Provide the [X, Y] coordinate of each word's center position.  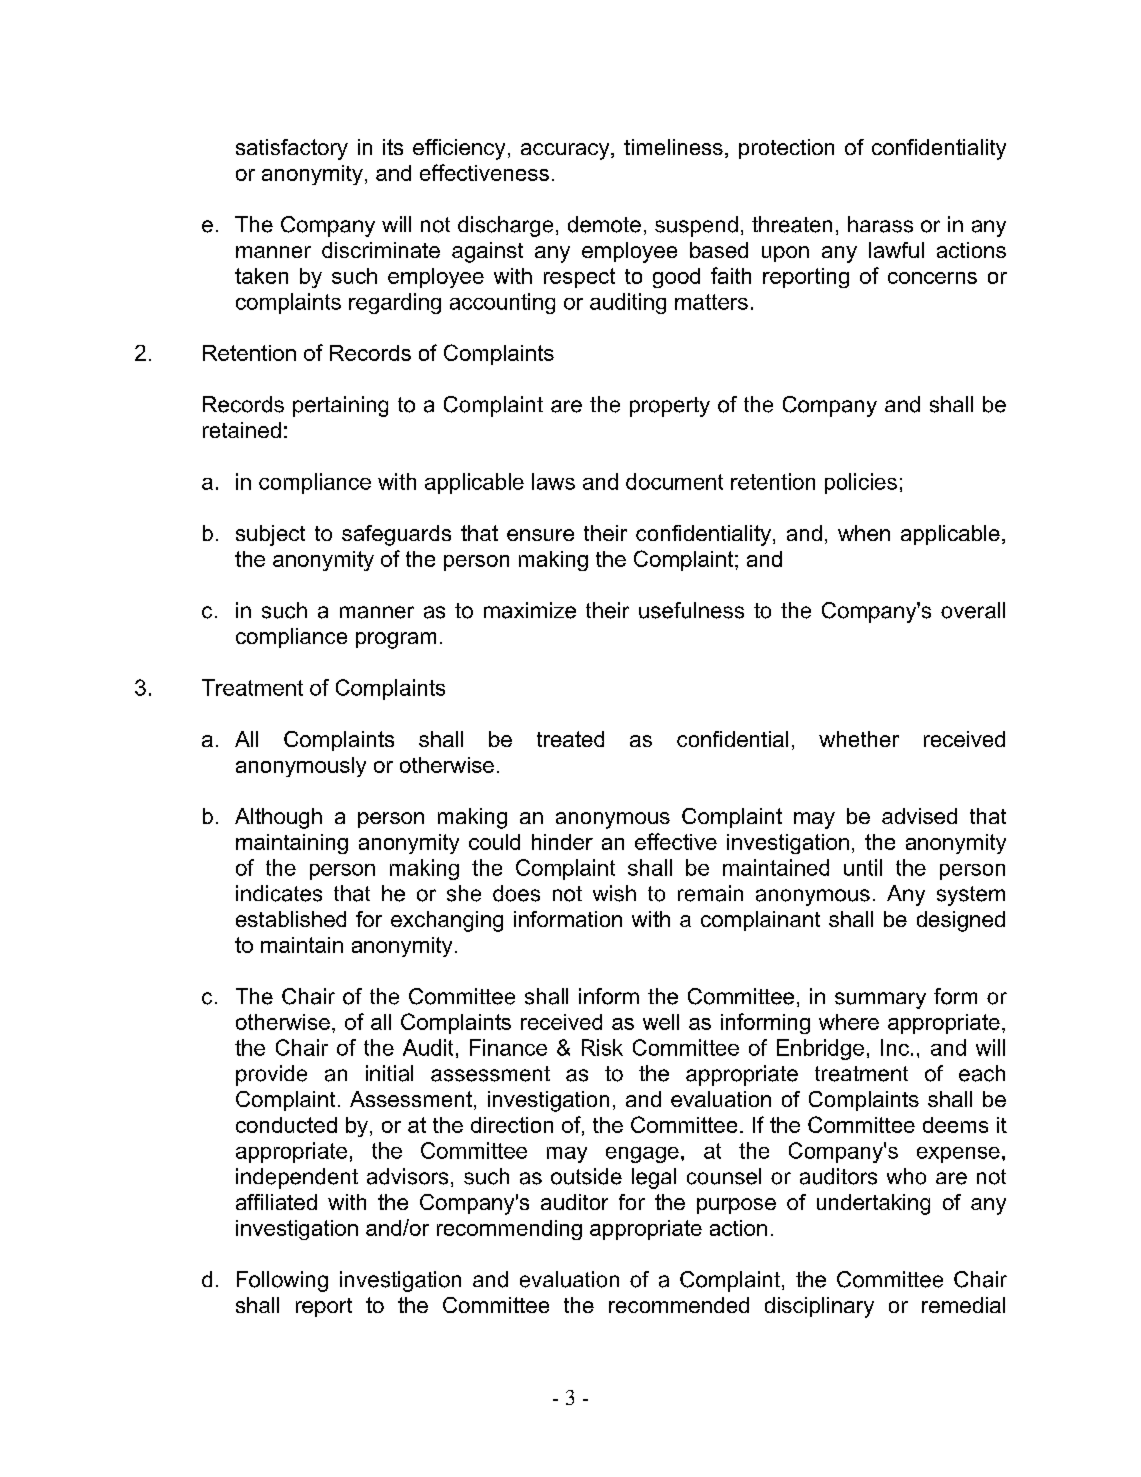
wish [614, 893]
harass [880, 224]
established [291, 919]
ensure [540, 535]
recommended [679, 1305]
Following [282, 1281]
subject [270, 535]
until [863, 867]
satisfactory [292, 149]
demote [604, 224]
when [864, 533]
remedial [963, 1305]
